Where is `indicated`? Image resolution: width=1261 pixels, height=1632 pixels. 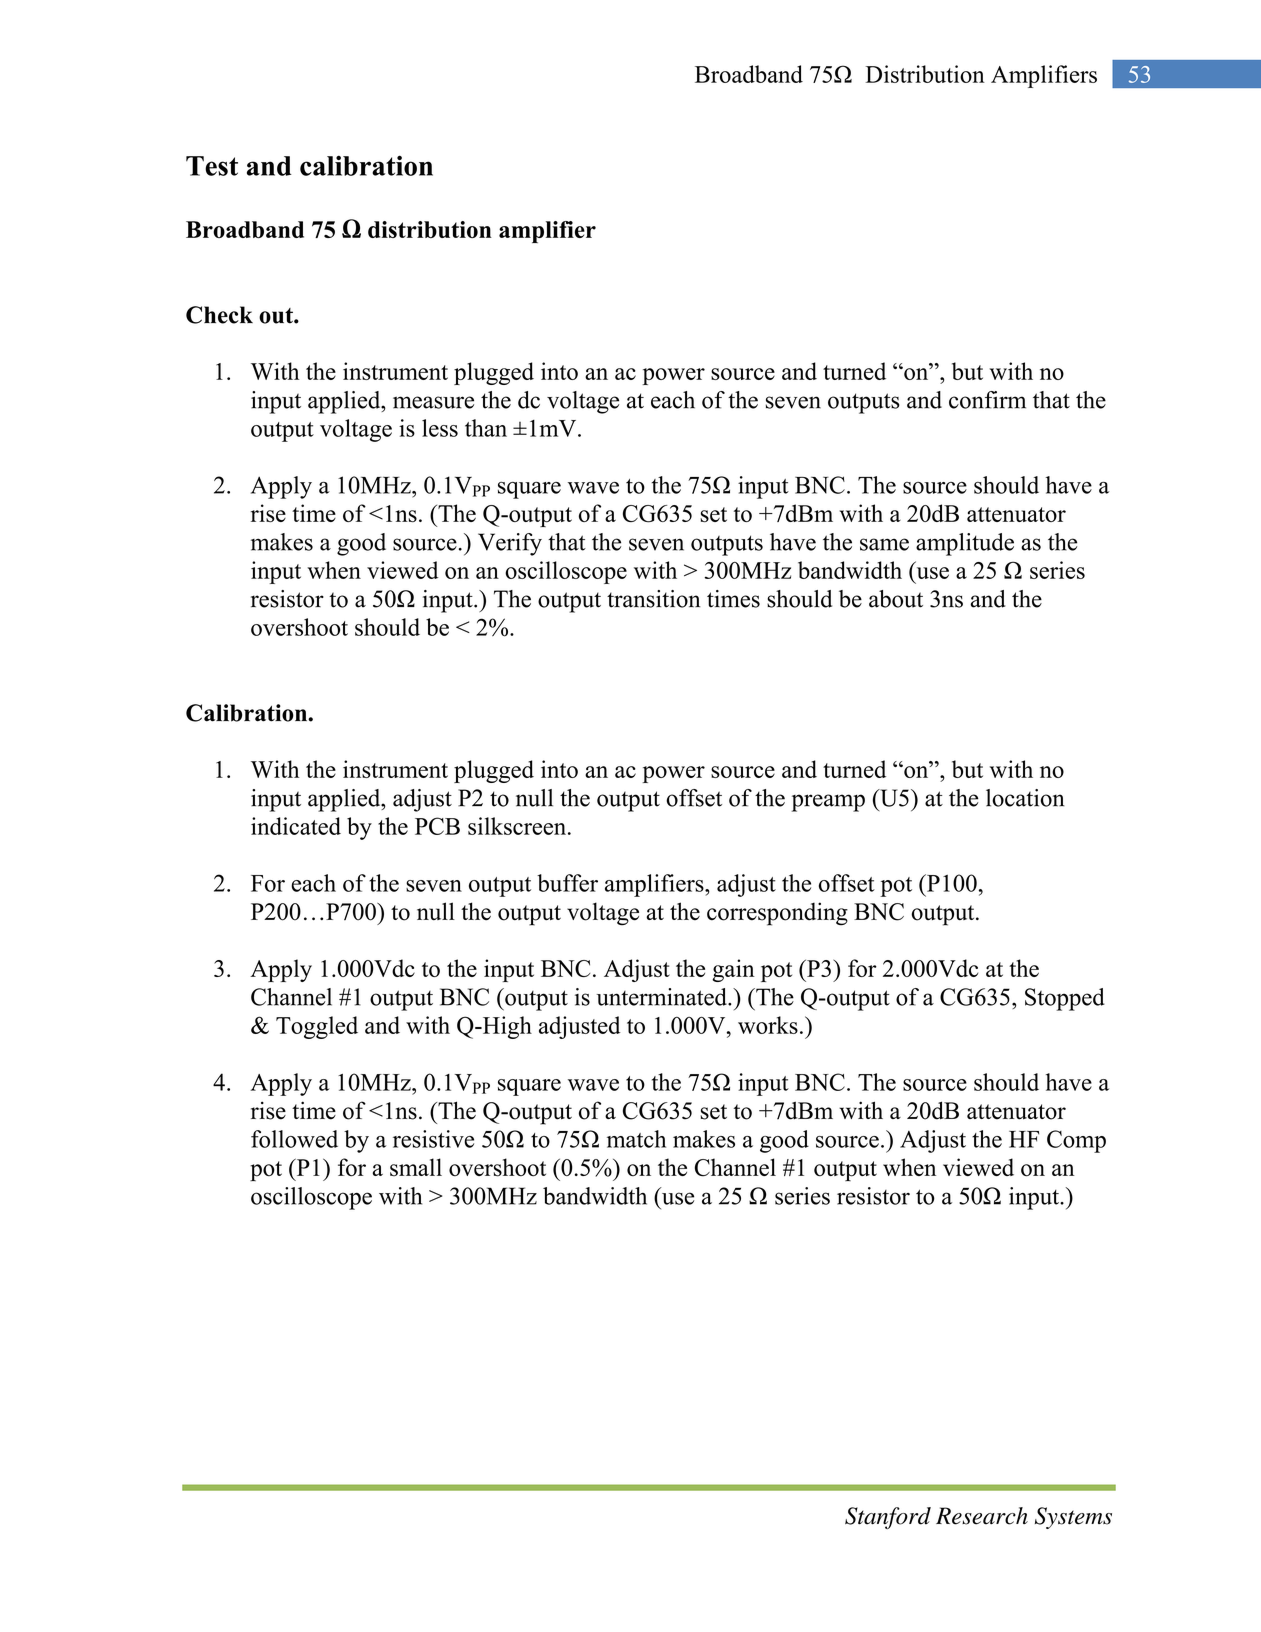 indicated is located at coordinates (296, 826).
